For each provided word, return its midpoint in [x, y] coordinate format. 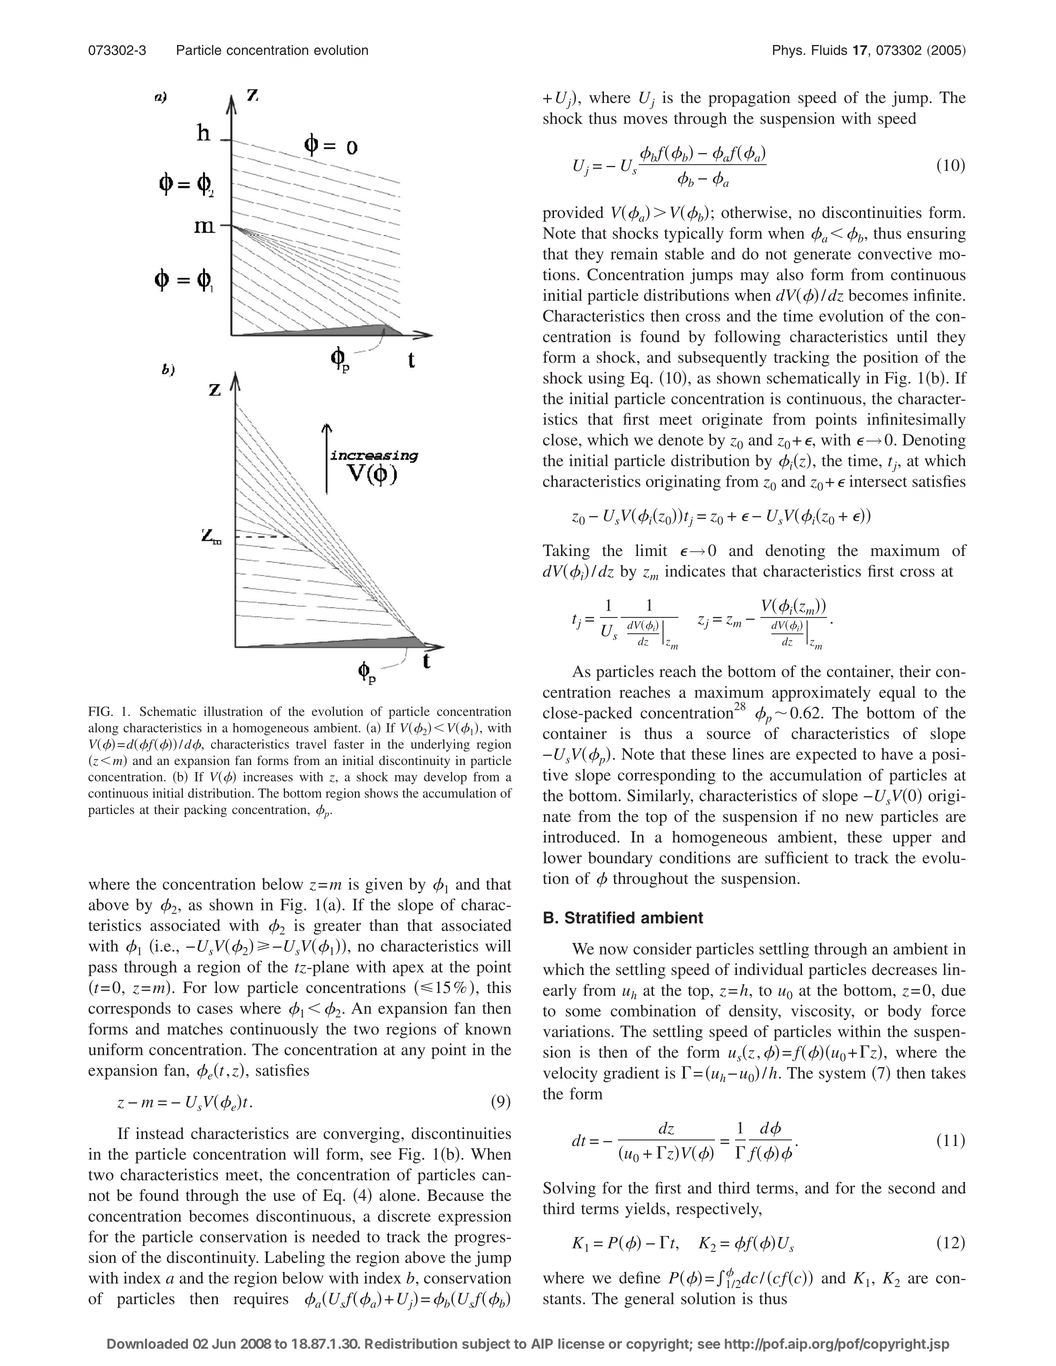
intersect [878, 481]
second [911, 1188]
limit [651, 550]
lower [562, 857]
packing [205, 810]
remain [634, 253]
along [103, 729]
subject [486, 1345]
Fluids [829, 50]
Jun [224, 1343]
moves [645, 120]
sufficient [796, 857]
